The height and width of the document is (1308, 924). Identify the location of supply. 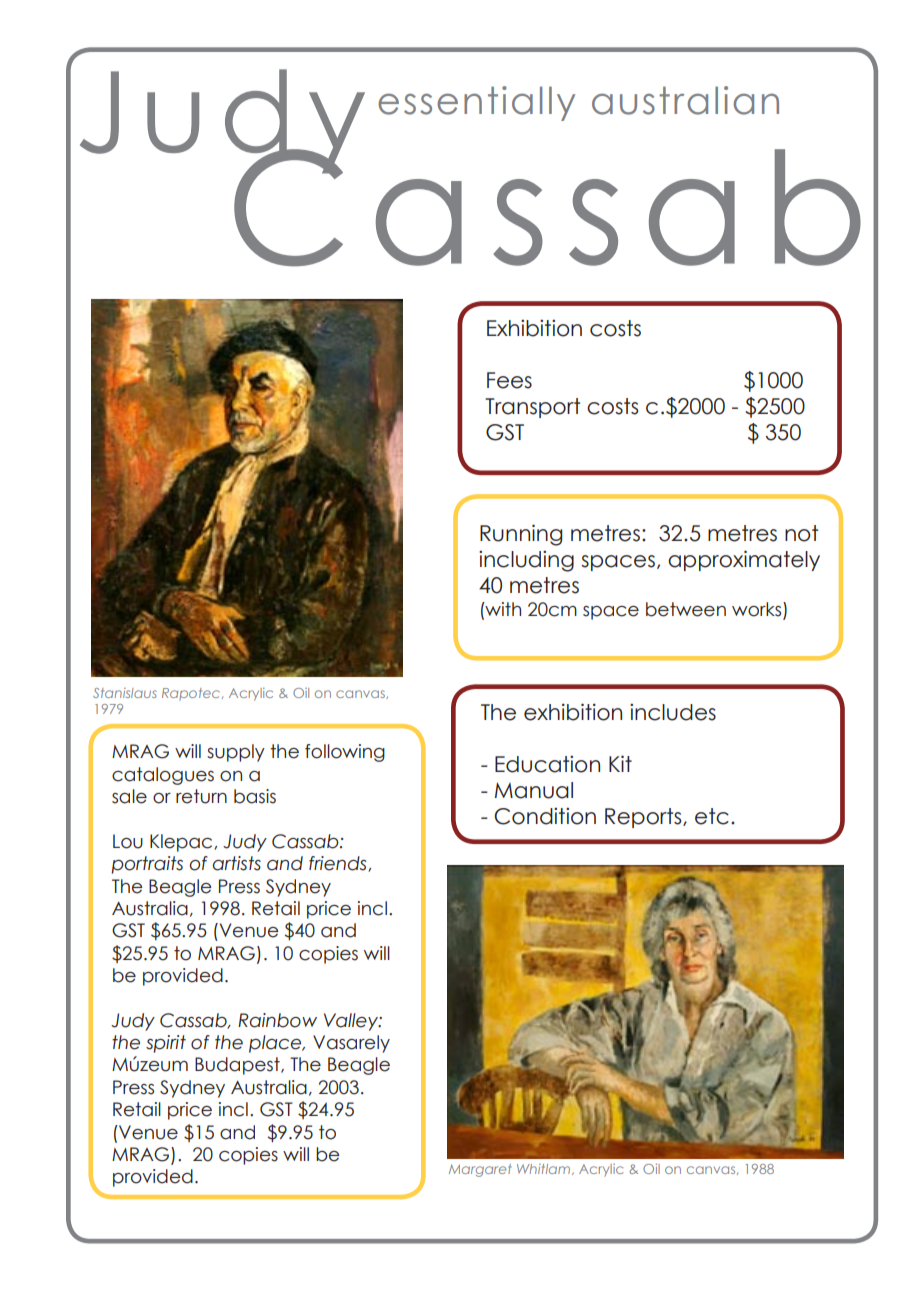
(236, 753).
